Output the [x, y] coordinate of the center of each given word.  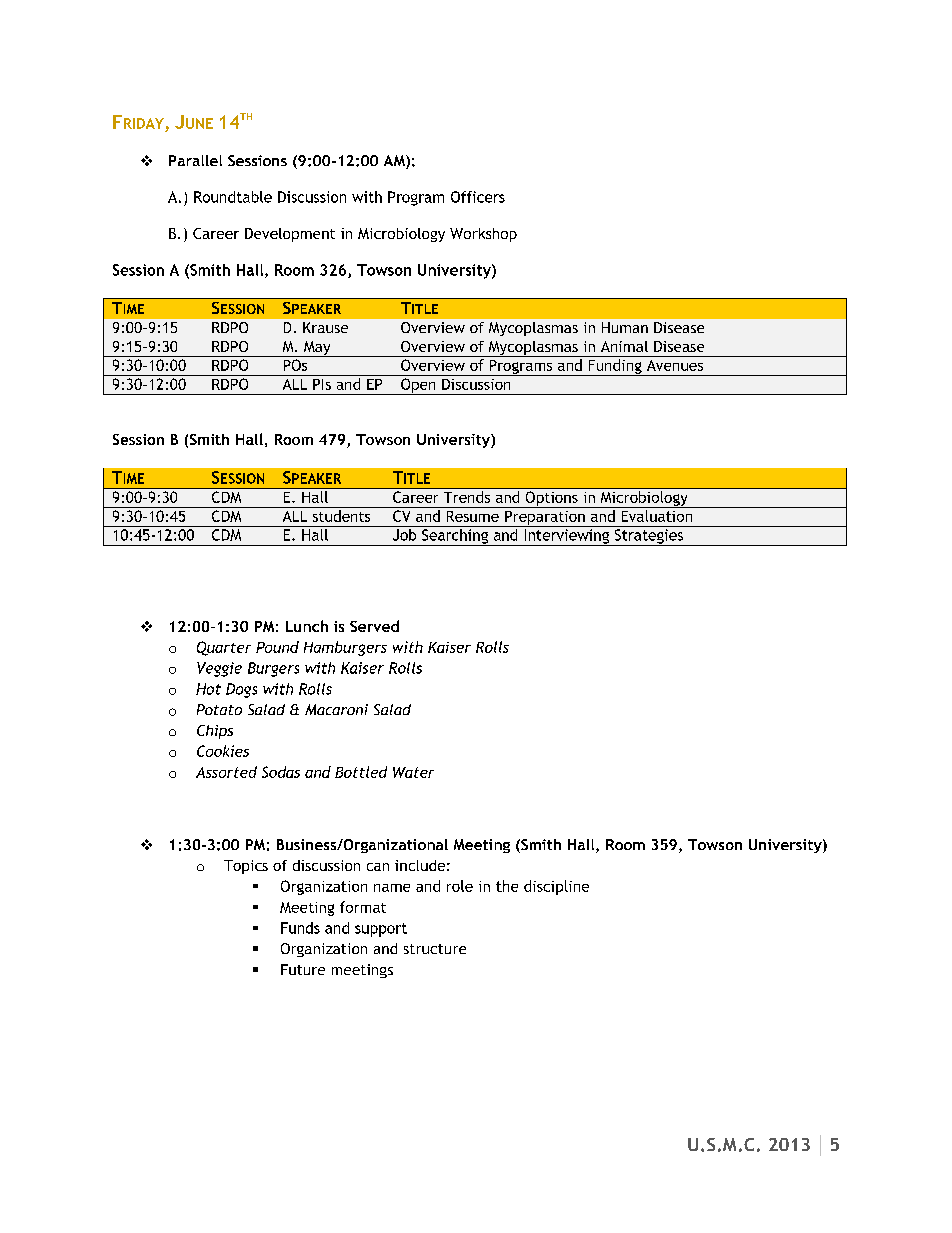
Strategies [649, 537]
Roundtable [233, 197]
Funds [300, 928]
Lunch [307, 626]
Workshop [483, 235]
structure [435, 949]
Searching [455, 537]
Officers [478, 197]
